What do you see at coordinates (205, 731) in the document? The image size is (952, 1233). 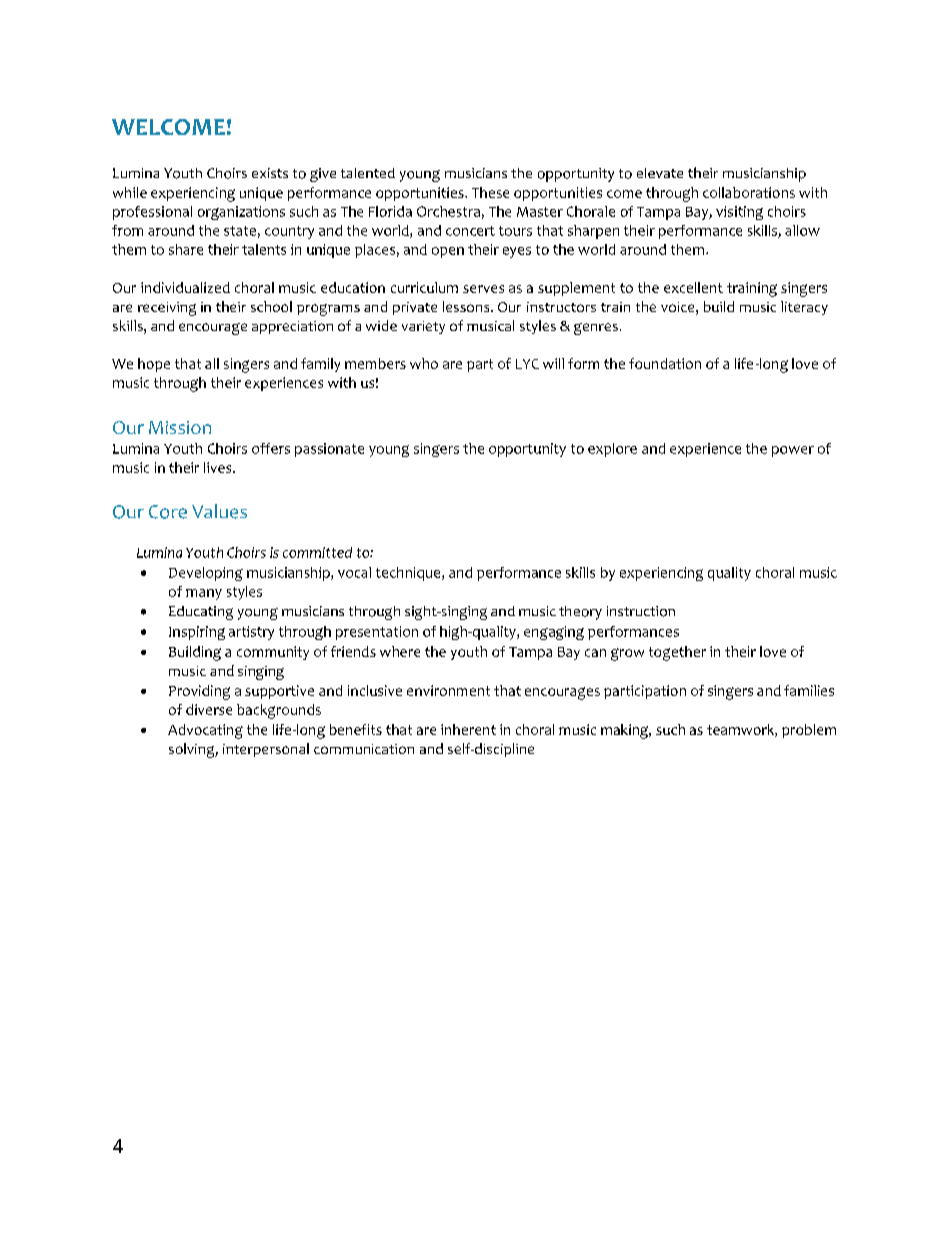 I see `Advocating` at bounding box center [205, 731].
